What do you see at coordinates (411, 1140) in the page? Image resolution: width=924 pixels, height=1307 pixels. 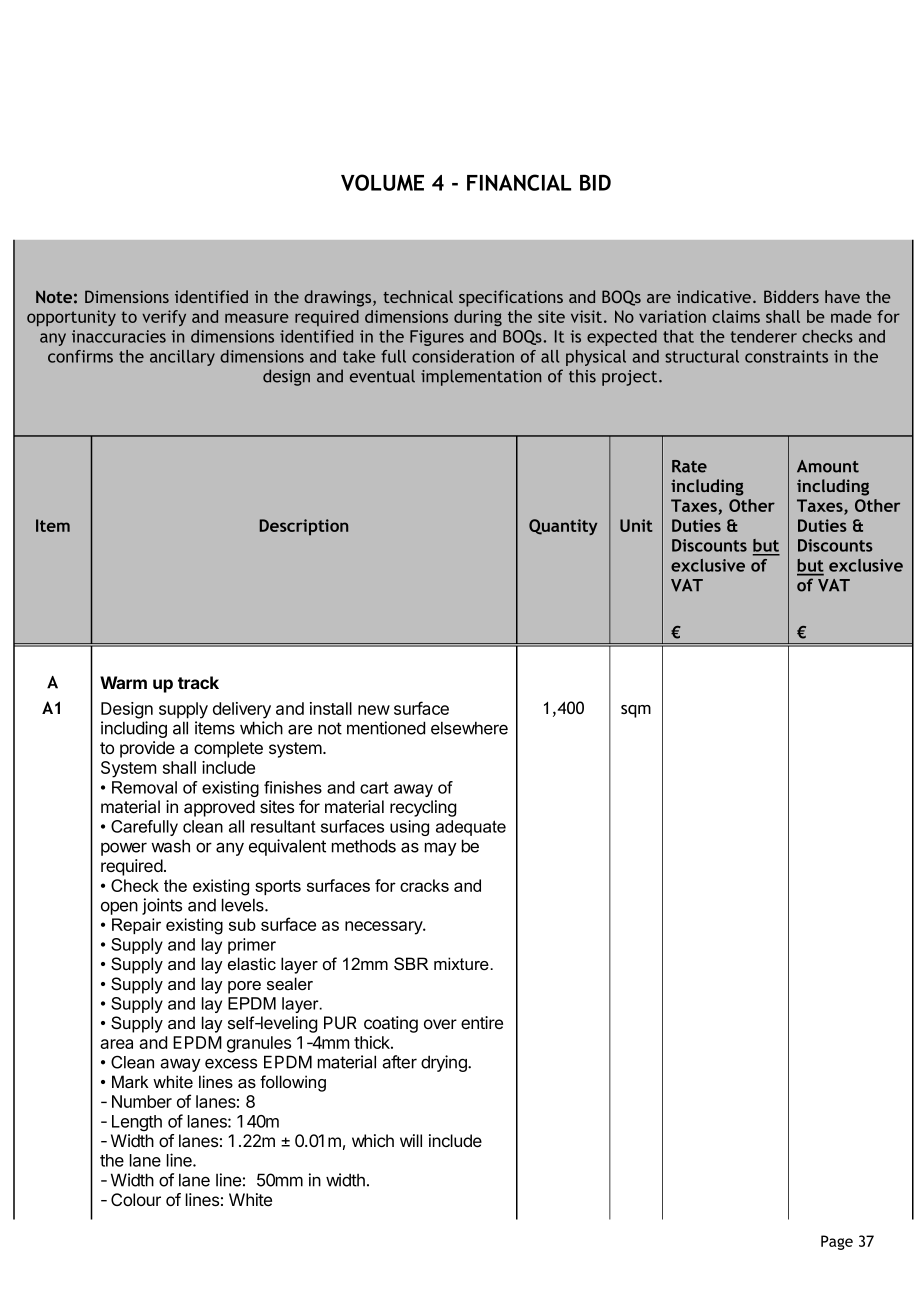 I see `will` at bounding box center [411, 1140].
